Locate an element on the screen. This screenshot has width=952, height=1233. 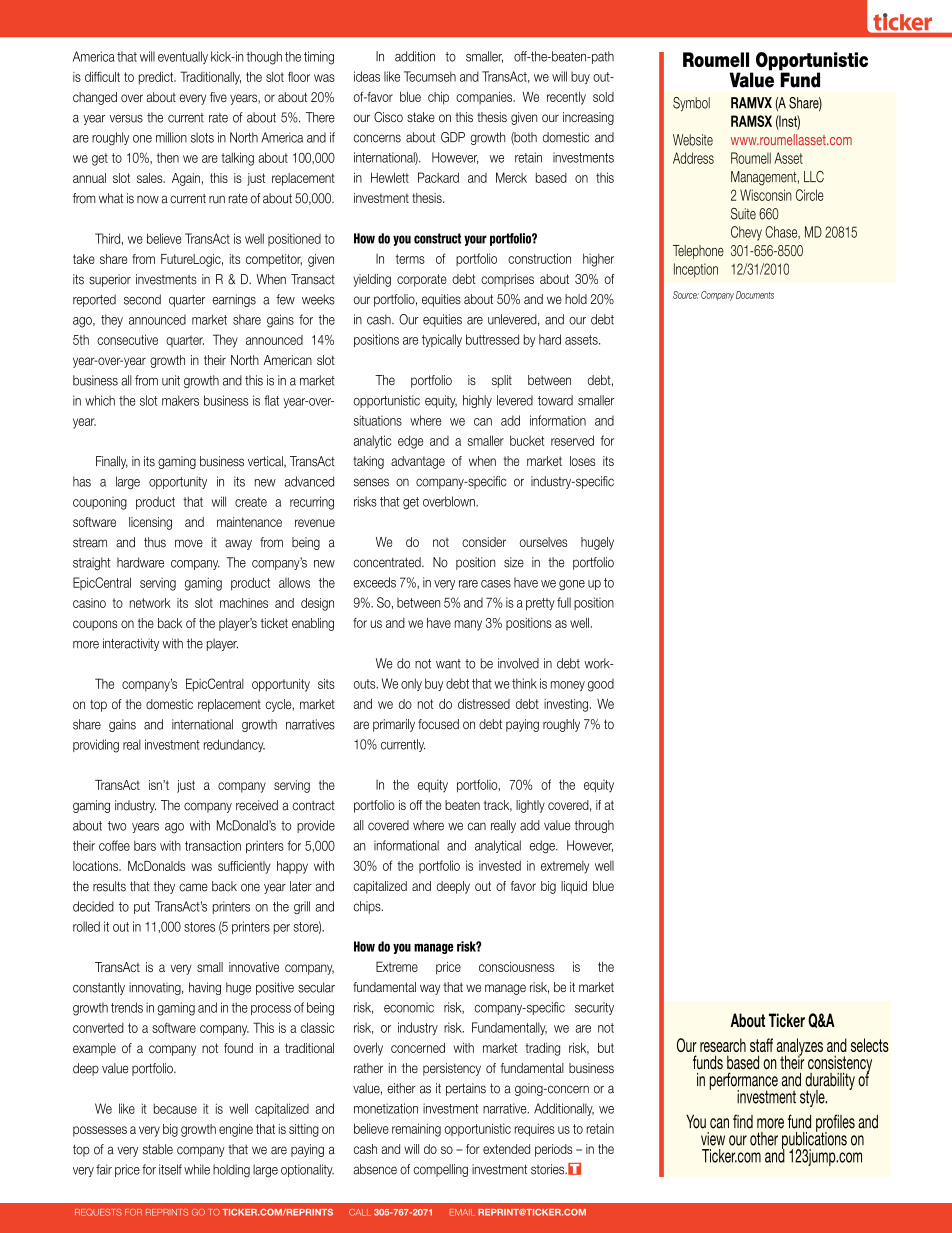
many is located at coordinates (468, 625).
